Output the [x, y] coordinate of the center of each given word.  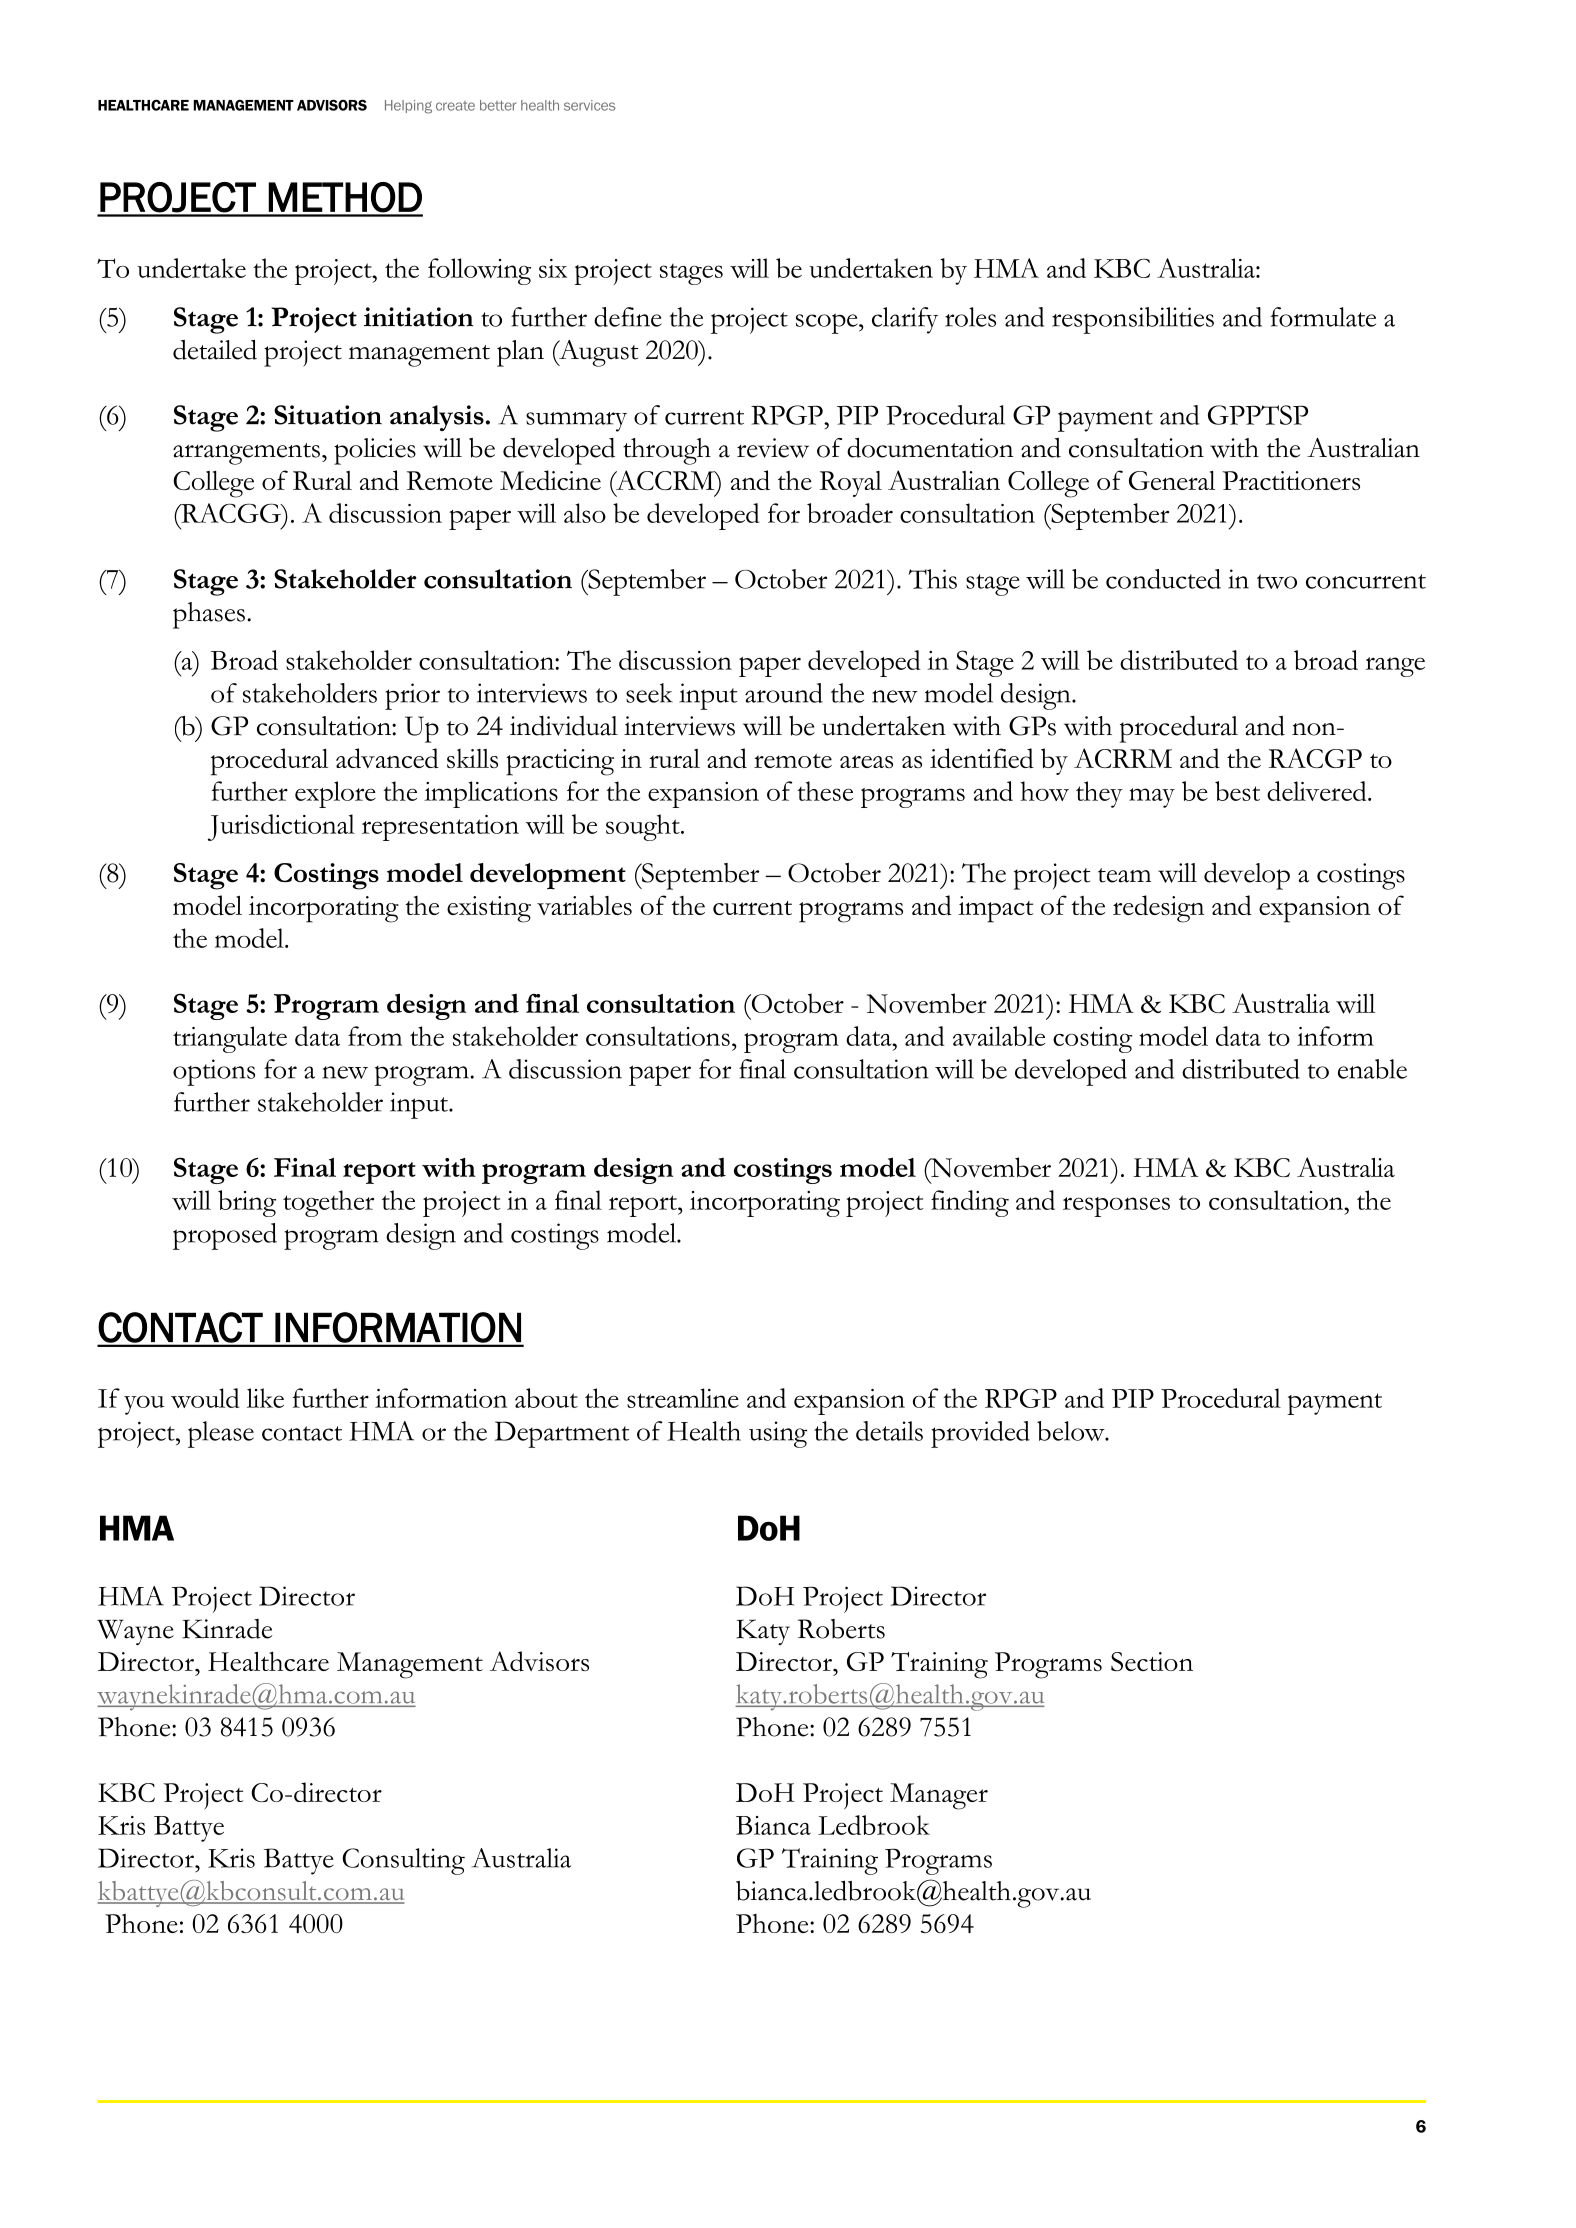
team [1124, 875]
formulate [1323, 317]
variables [584, 905]
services [589, 105]
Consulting [403, 1861]
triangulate [230, 1039]
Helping [408, 107]
